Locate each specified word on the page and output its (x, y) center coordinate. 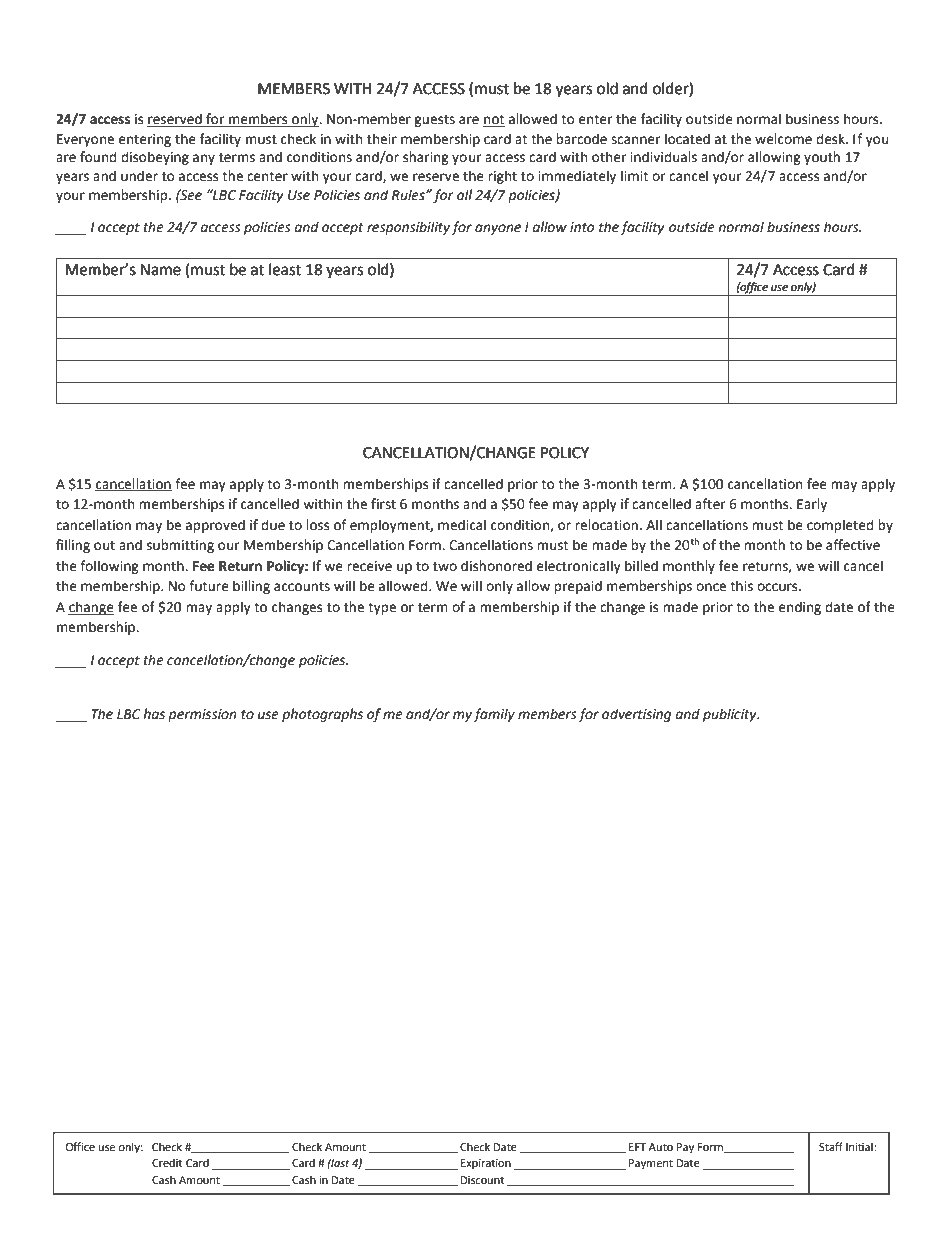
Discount (482, 1180)
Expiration (486, 1164)
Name (161, 270)
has (154, 714)
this (741, 586)
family (494, 715)
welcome (783, 139)
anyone (498, 229)
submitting (180, 546)
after (710, 504)
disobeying (155, 158)
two (445, 567)
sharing (426, 158)
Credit (167, 1163)
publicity (731, 715)
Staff (831, 1146)
